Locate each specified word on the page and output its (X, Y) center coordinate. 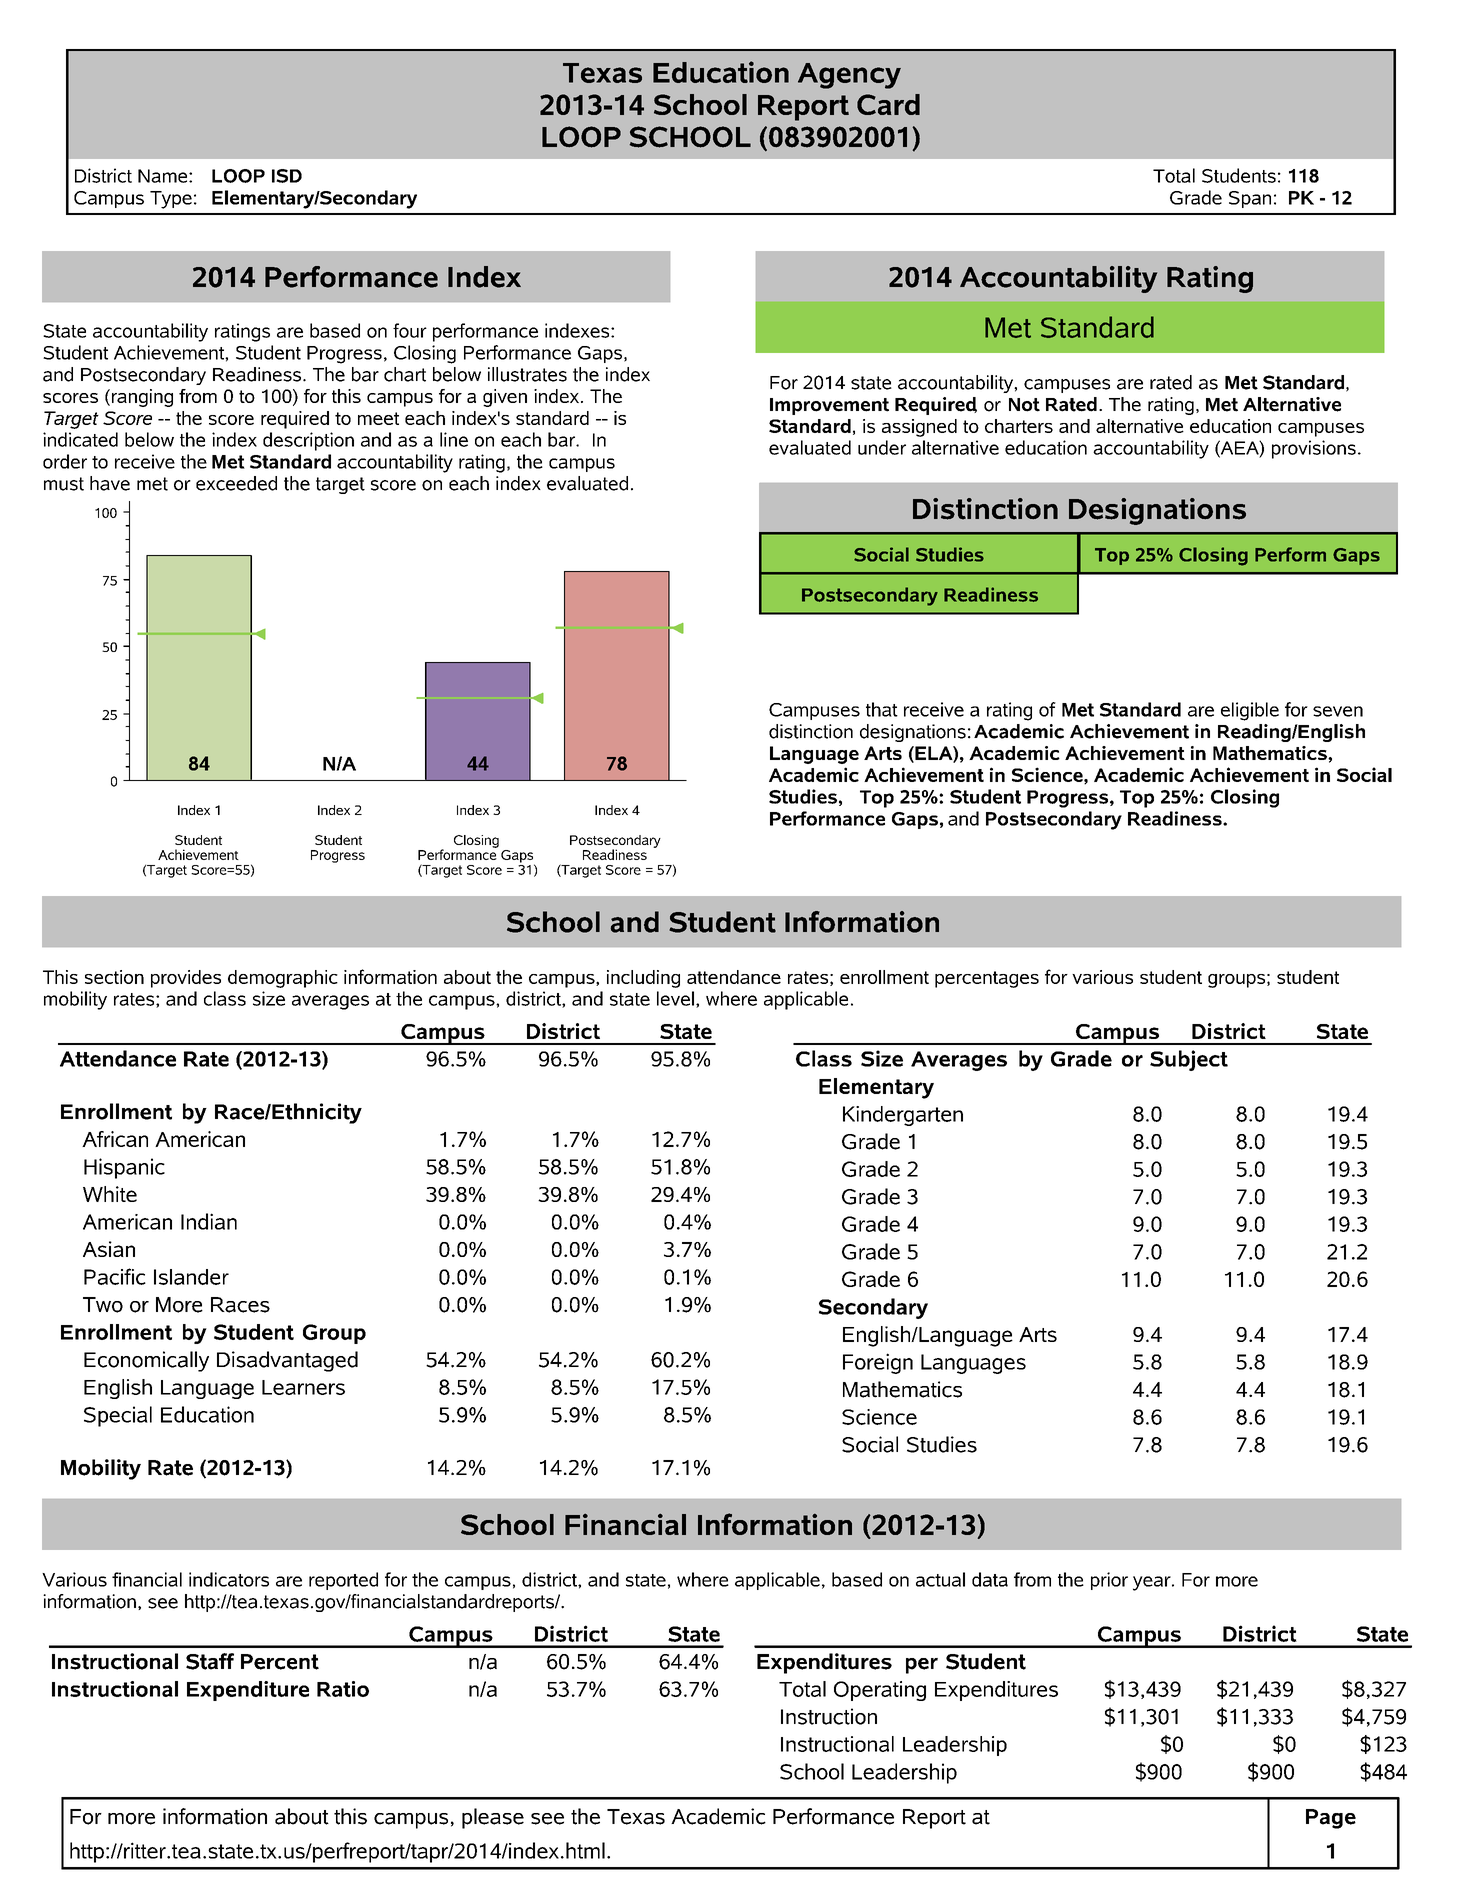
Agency (849, 76)
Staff (210, 1661)
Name (164, 176)
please (493, 1818)
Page (1331, 1819)
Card (888, 104)
